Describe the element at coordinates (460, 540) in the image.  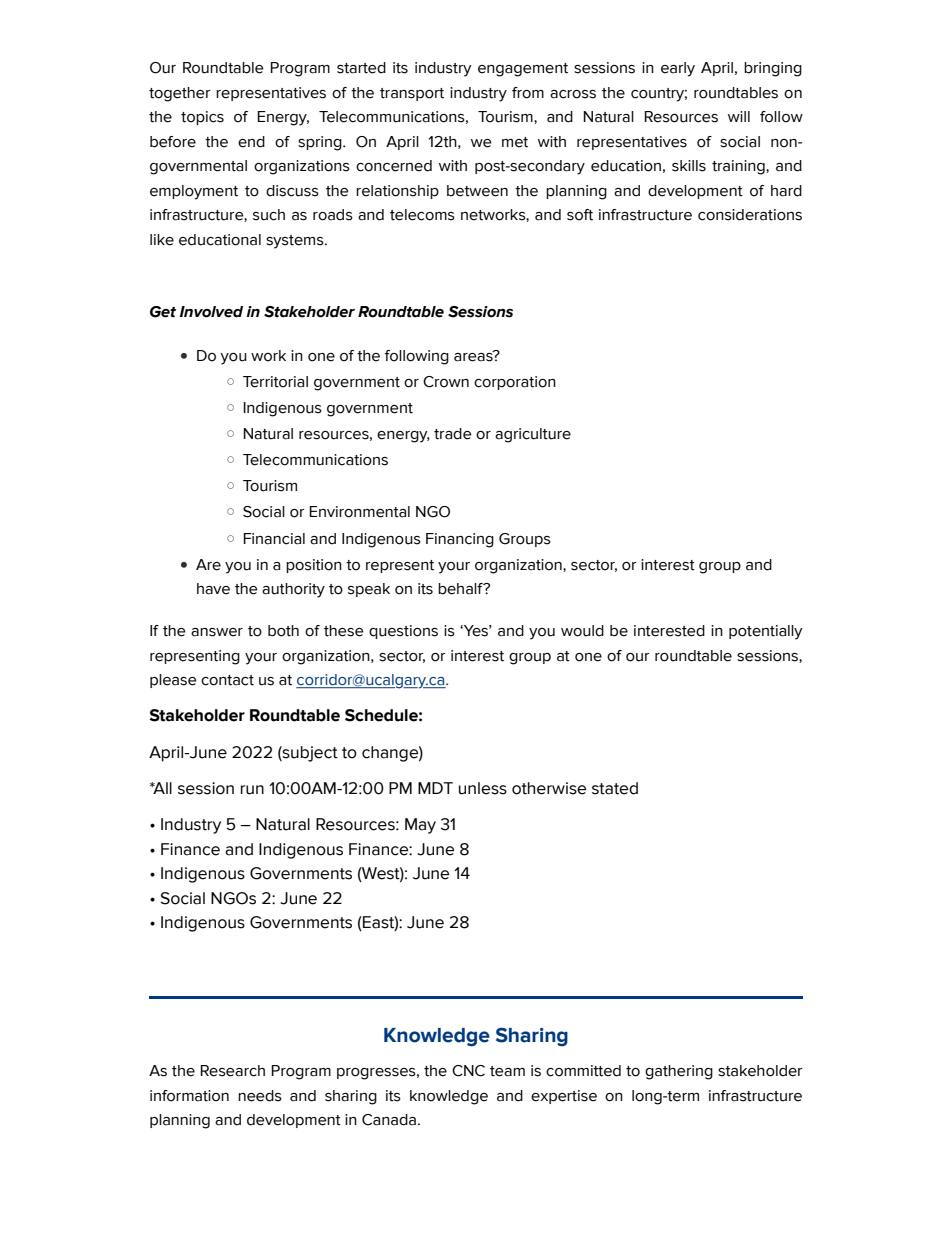
I see `Financing` at that location.
